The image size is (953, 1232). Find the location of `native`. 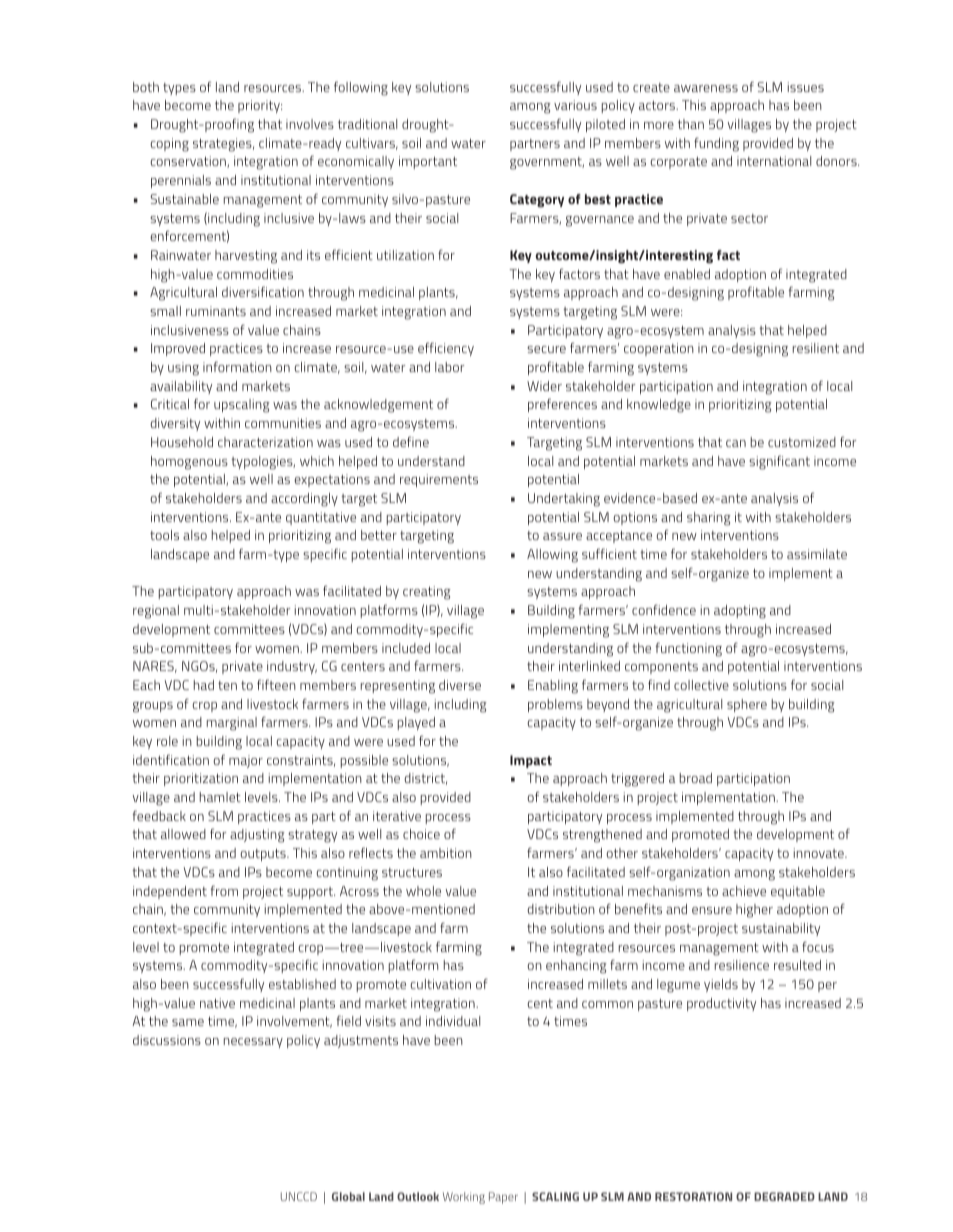

native is located at coordinates (217, 1003).
